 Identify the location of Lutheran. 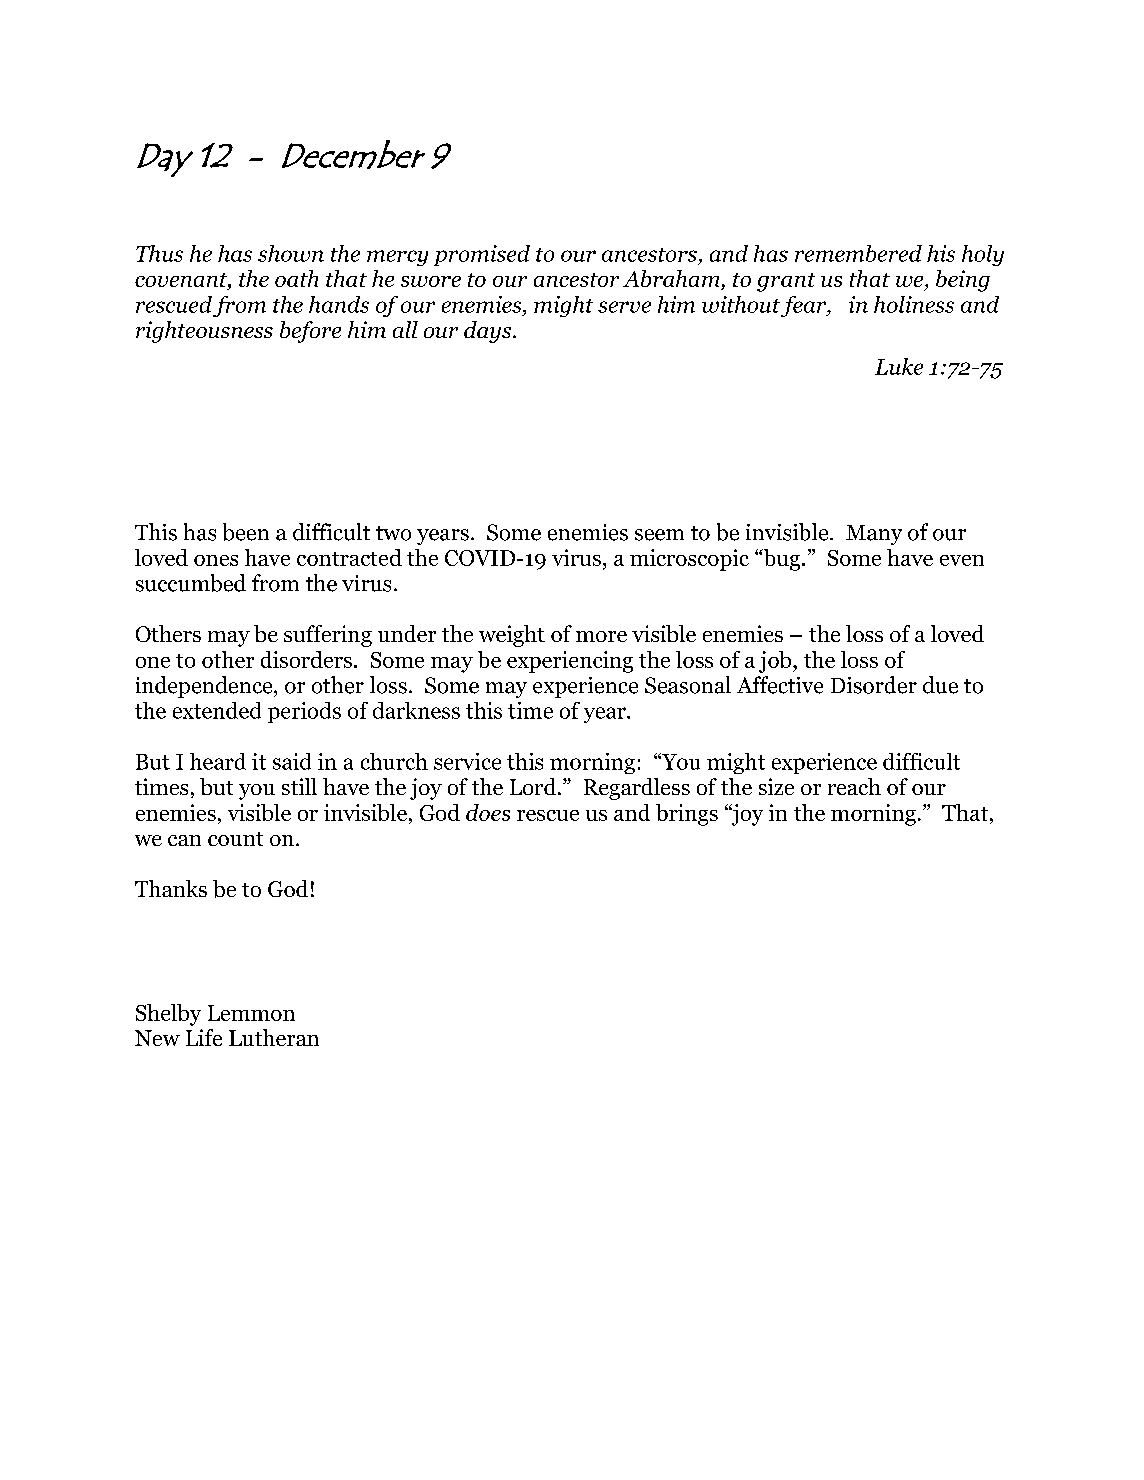
(274, 1037).
